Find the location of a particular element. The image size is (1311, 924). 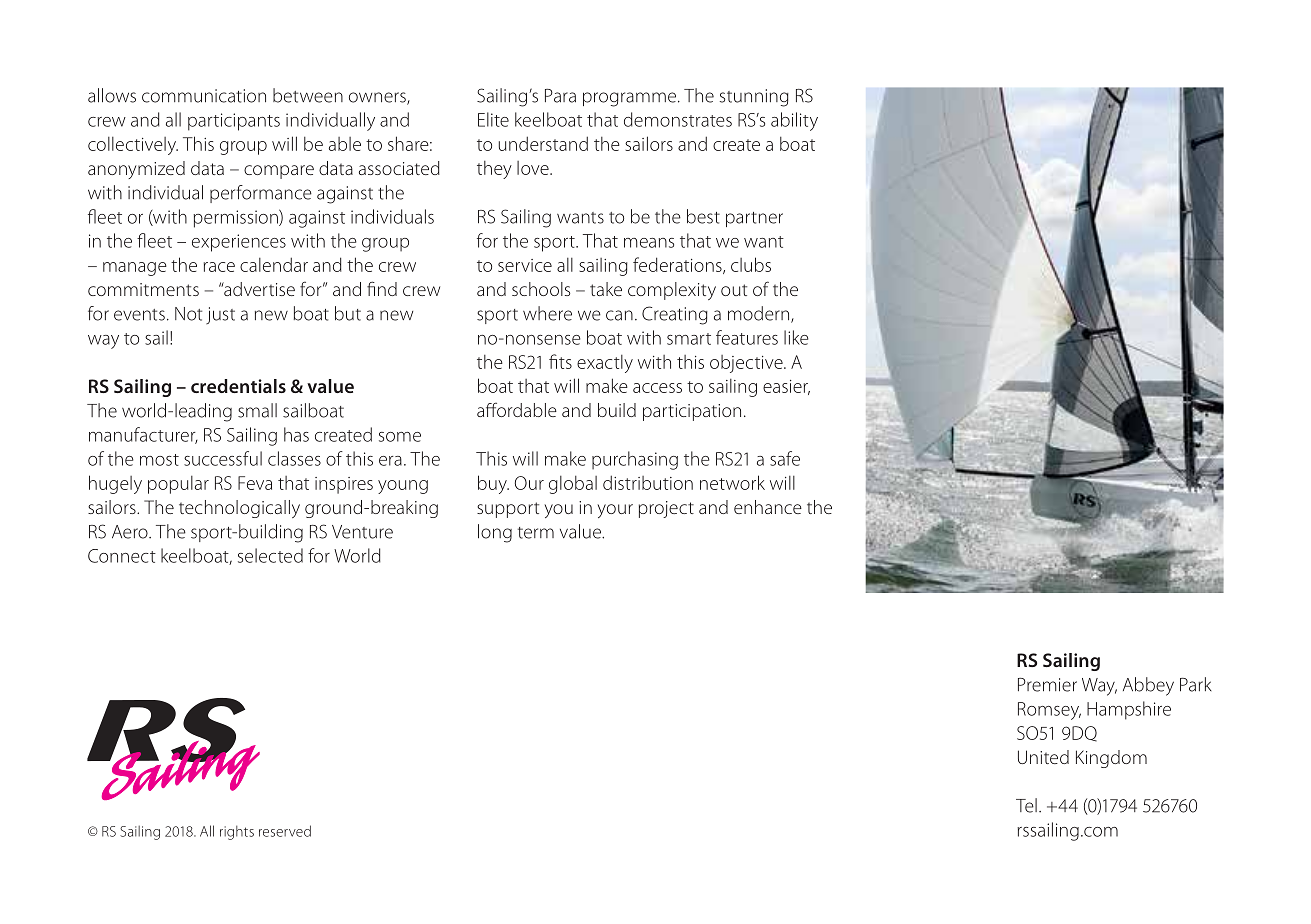

just is located at coordinates (220, 315).
